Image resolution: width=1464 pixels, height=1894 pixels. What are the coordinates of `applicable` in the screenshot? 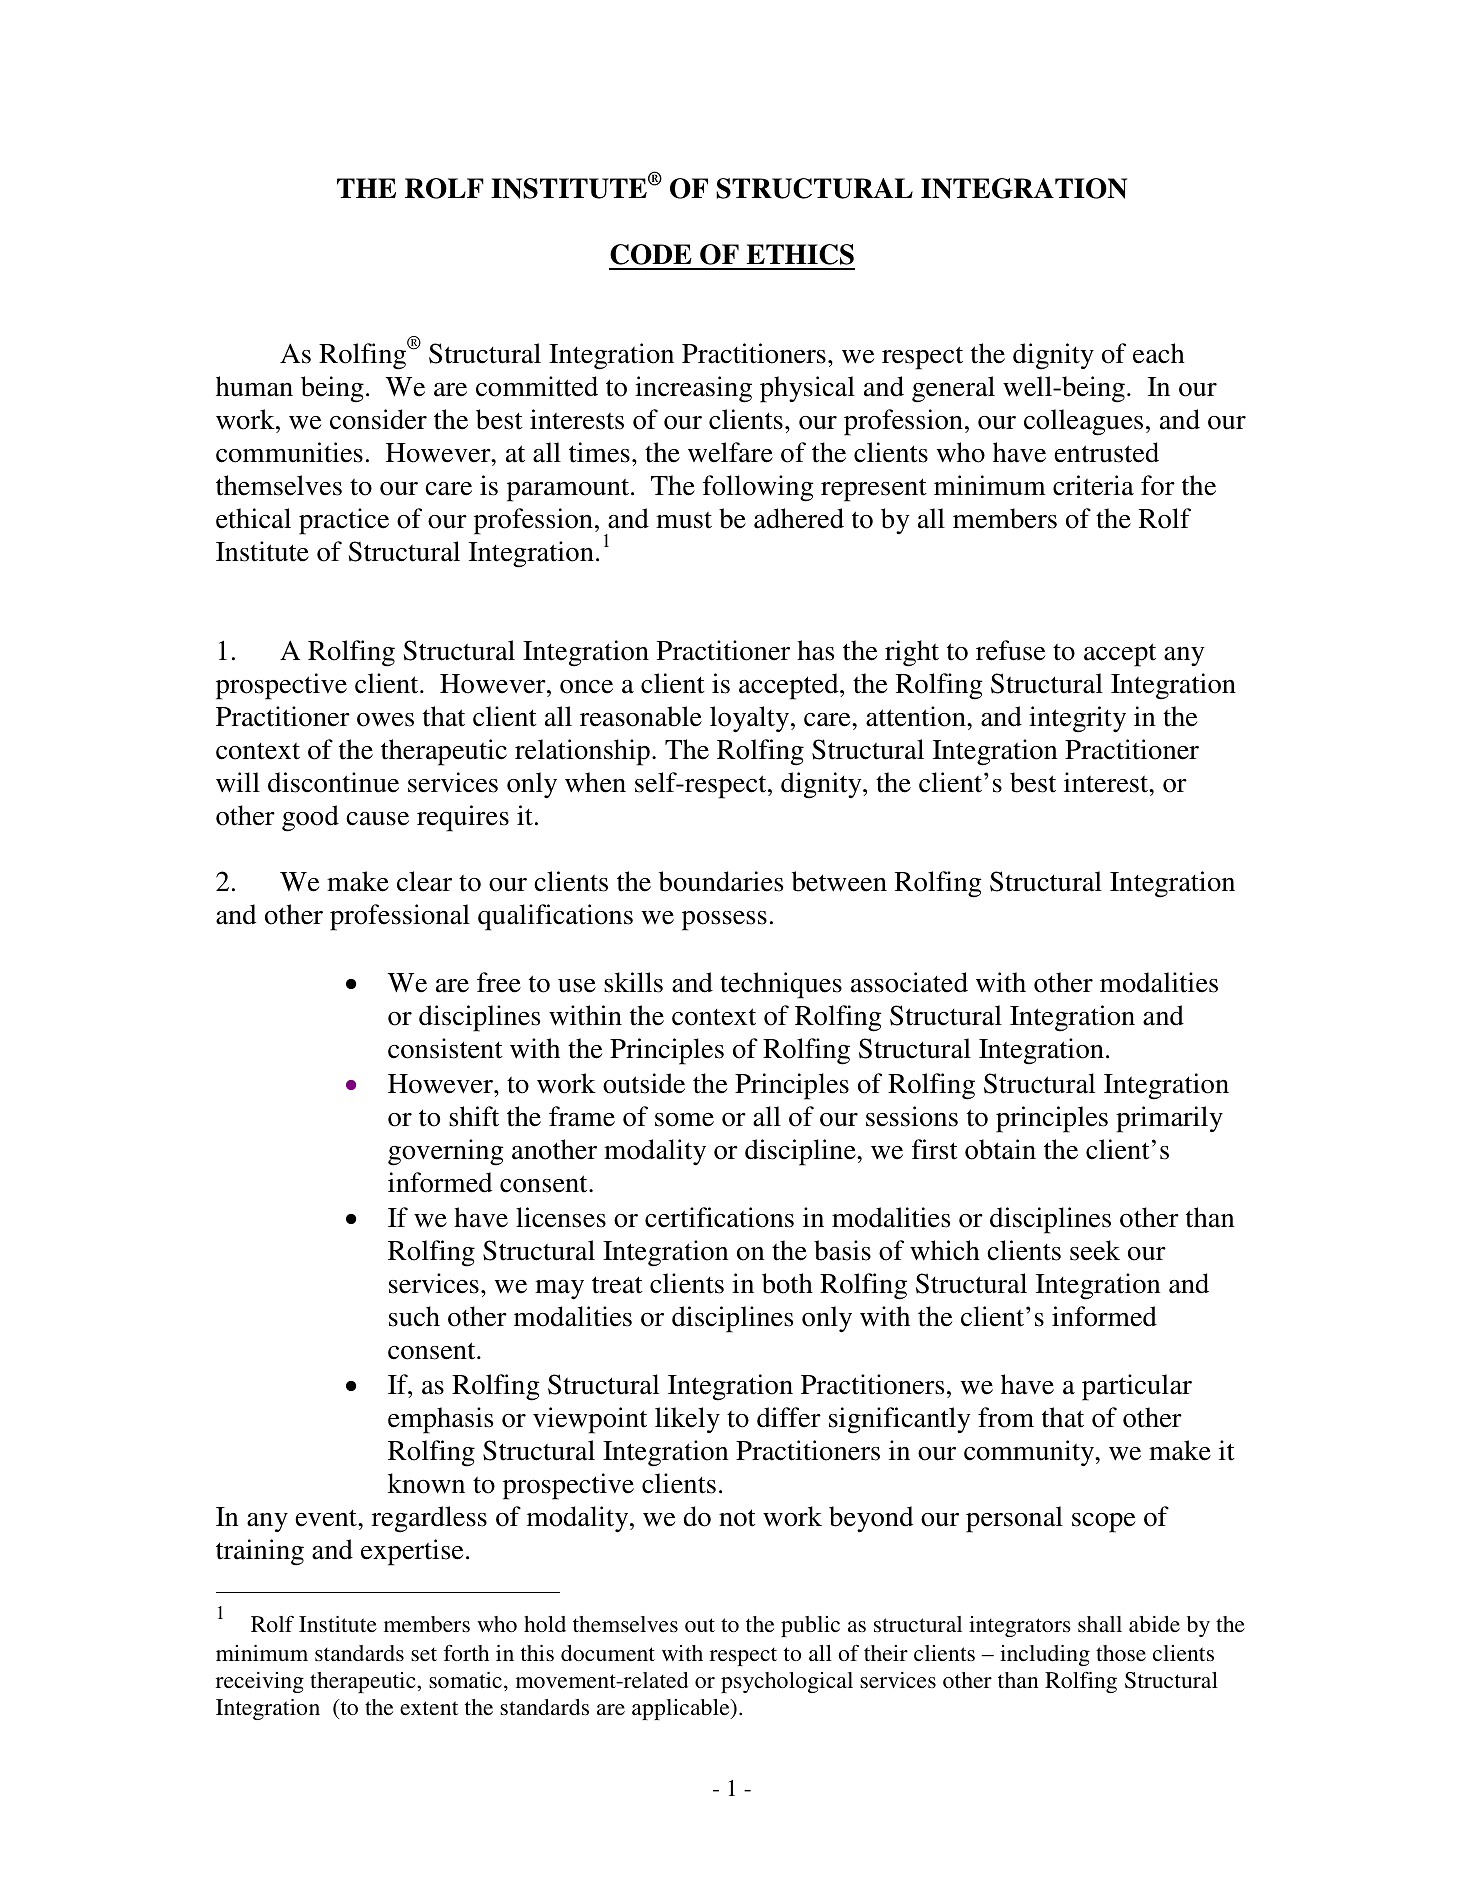 It's located at (682, 1709).
